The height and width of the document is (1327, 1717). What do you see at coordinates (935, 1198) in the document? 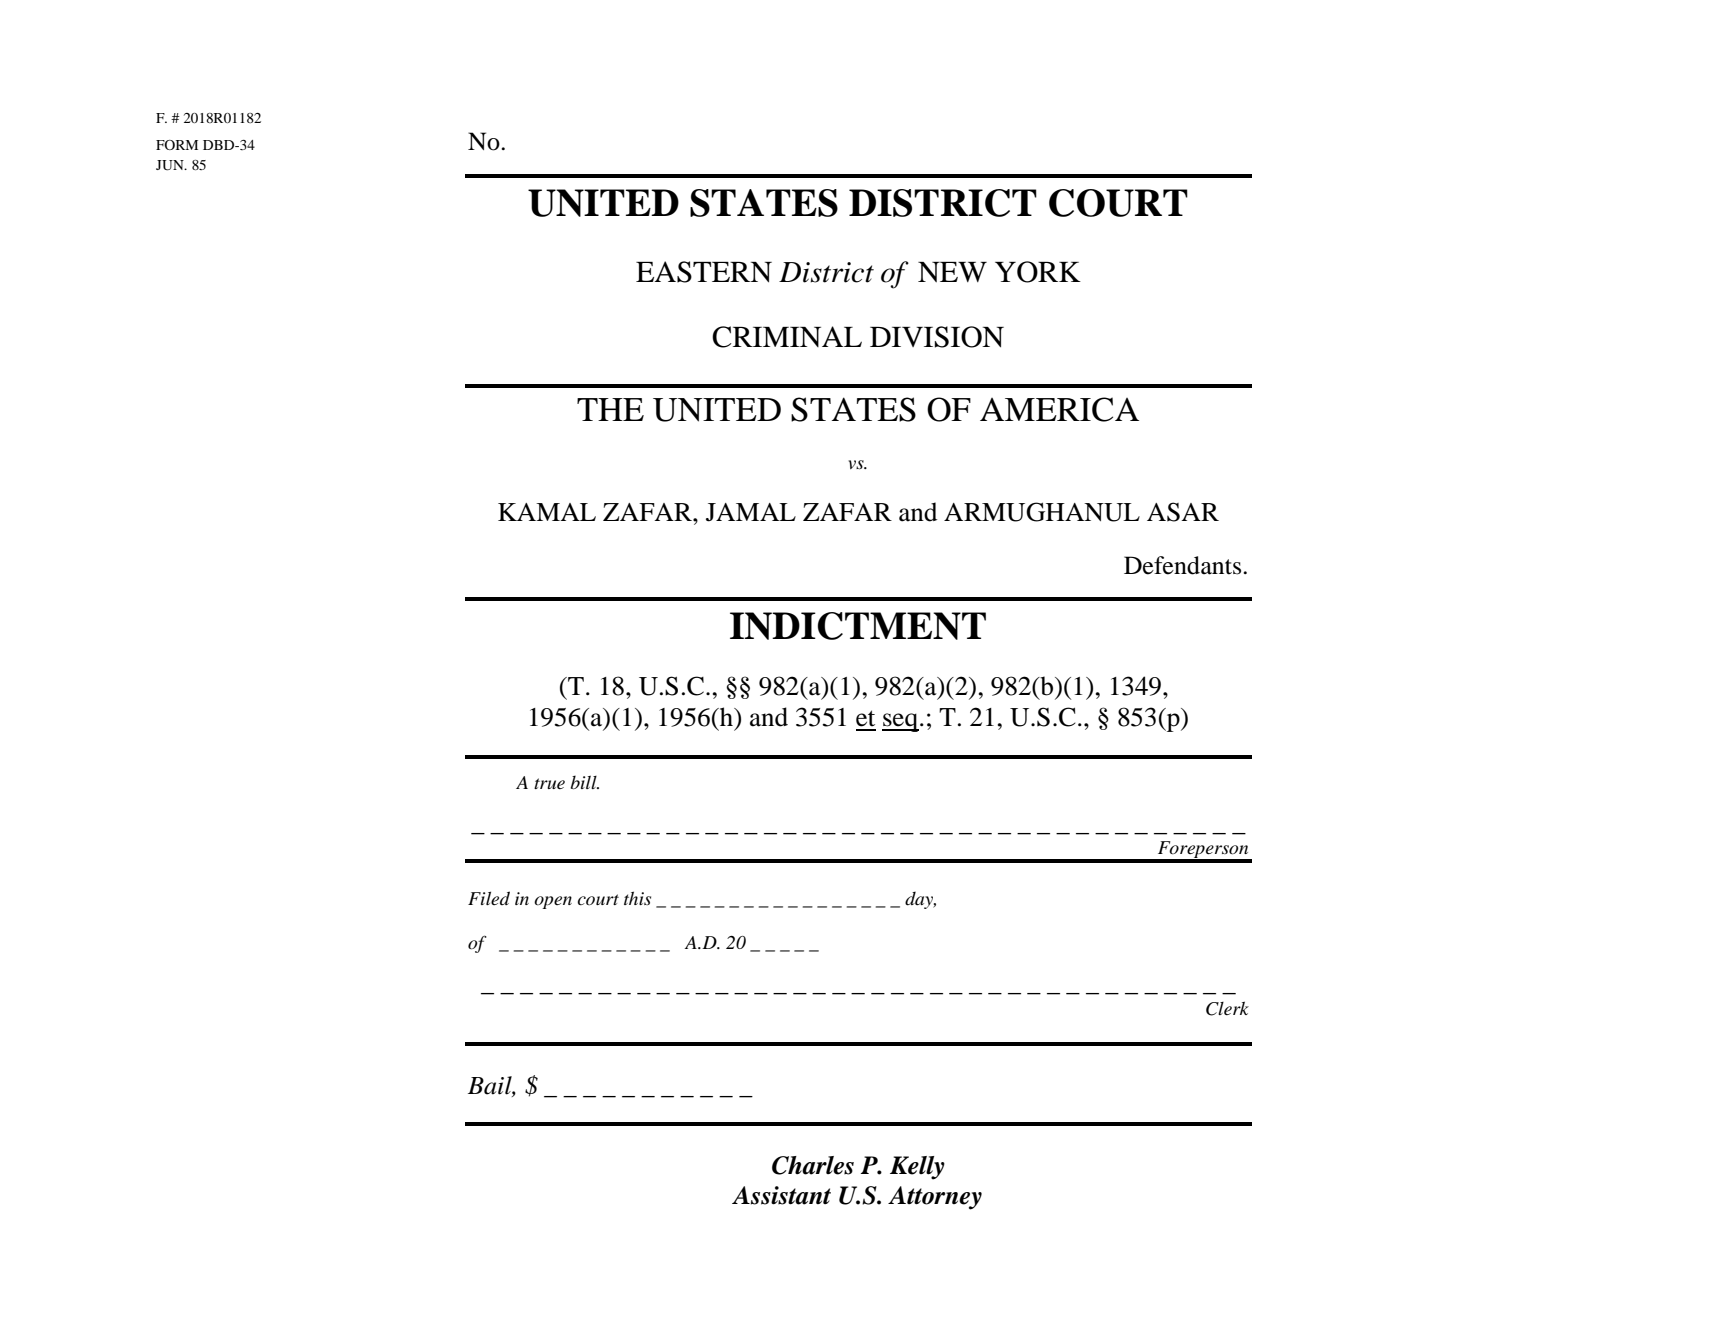
I see `Attorney` at bounding box center [935, 1198].
